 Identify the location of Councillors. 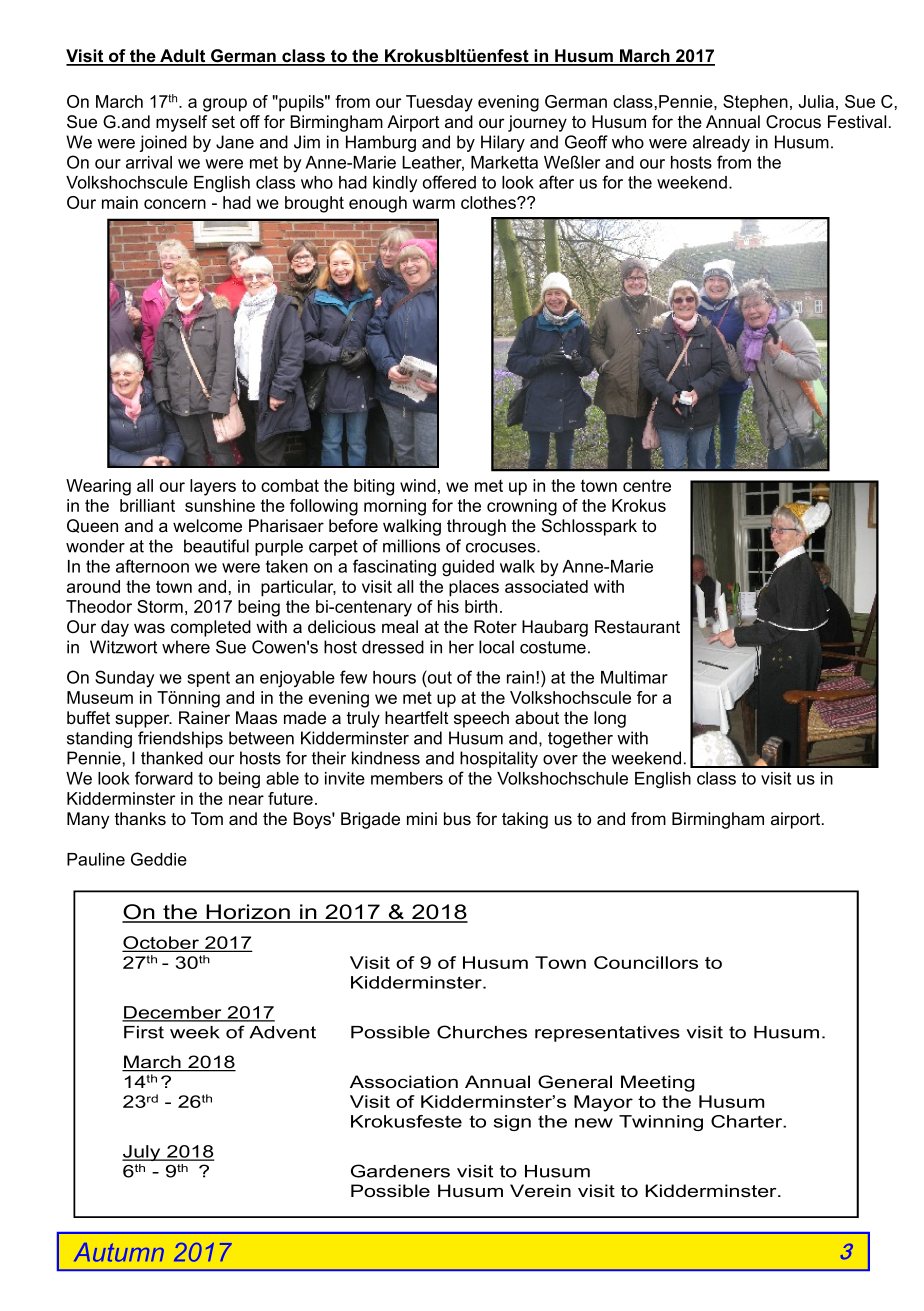
(646, 962).
